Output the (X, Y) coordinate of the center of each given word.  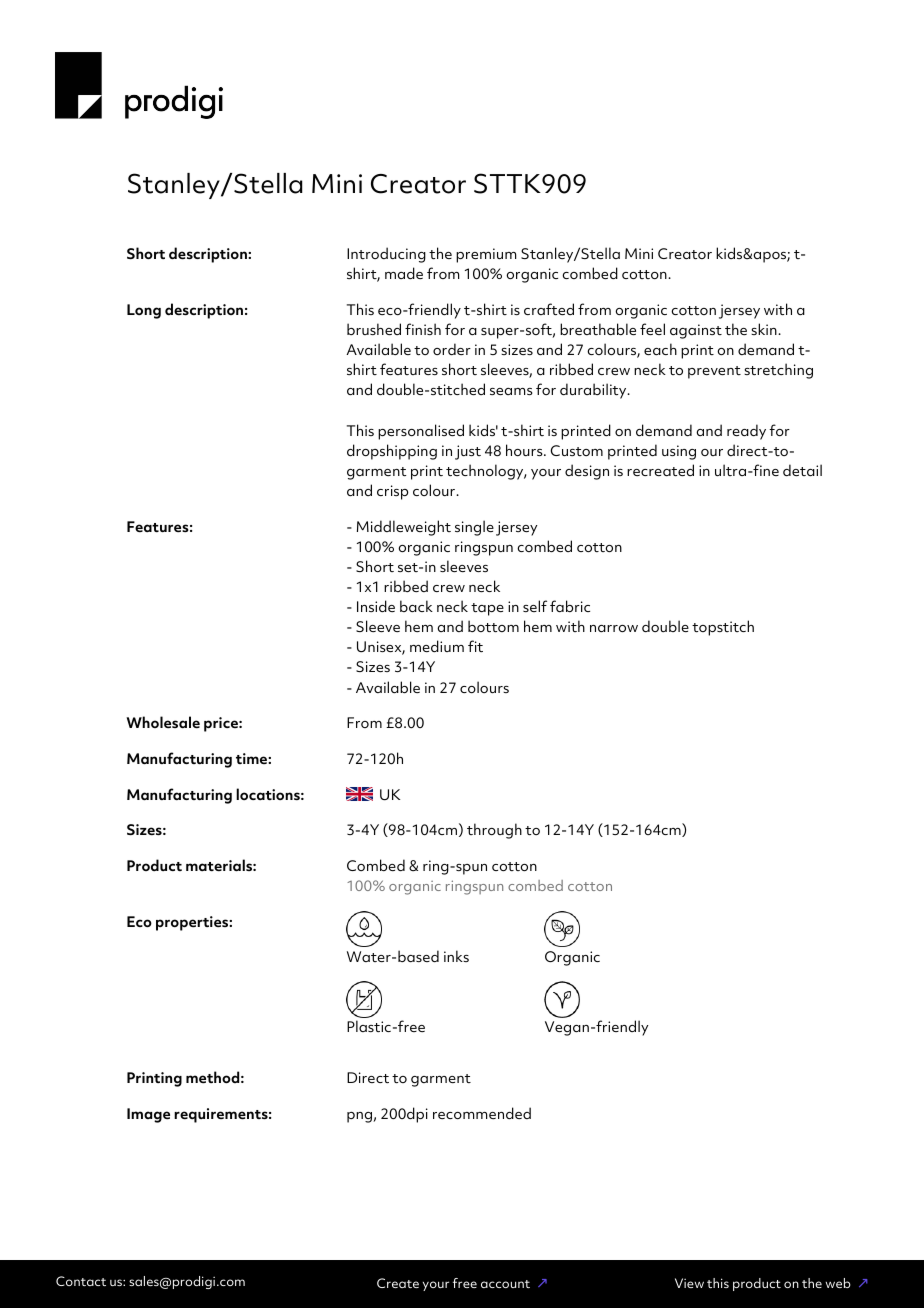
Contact (81, 1281)
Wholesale (163, 722)
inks (456, 956)
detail (802, 470)
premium (486, 255)
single (474, 528)
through (494, 831)
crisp (392, 492)
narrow (614, 628)
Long (144, 311)
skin (765, 329)
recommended (482, 1113)
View (689, 1283)
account (505, 1284)
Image (148, 1115)
